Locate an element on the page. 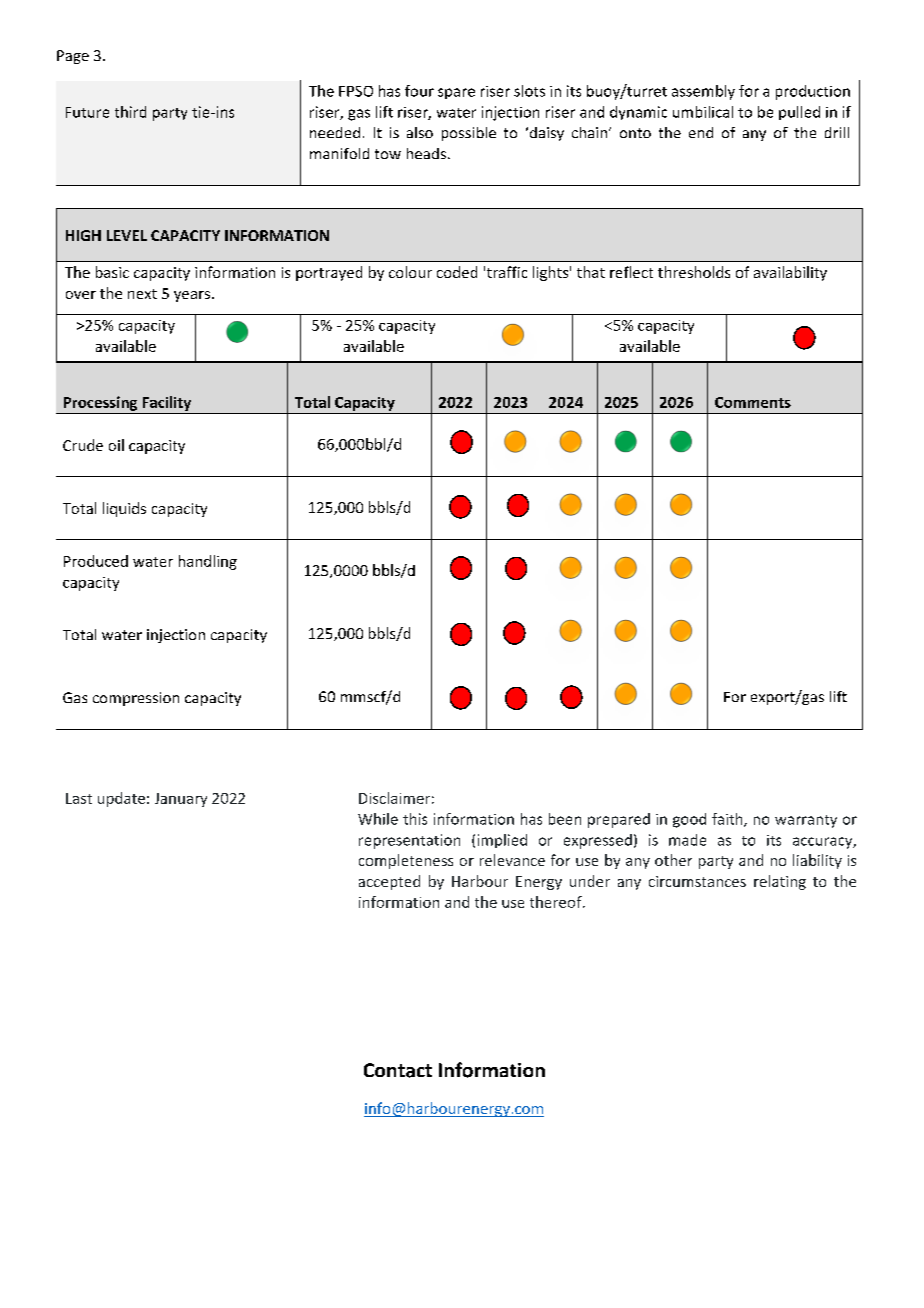 This image has height=1308, width=924. thereof is located at coordinates (557, 902).
